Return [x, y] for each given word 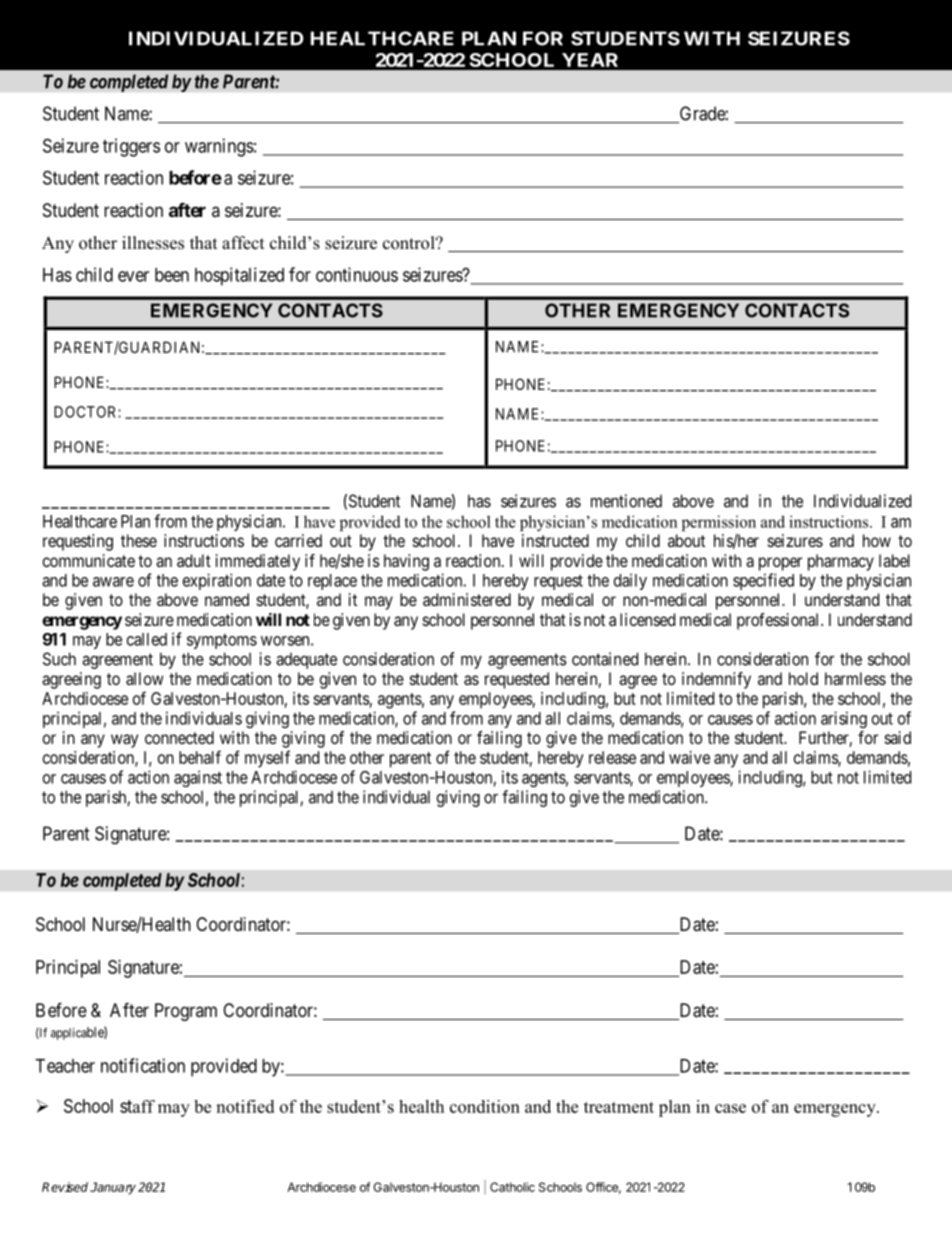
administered [467, 599]
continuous [357, 274]
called [147, 639]
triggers [131, 147]
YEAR [590, 60]
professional [779, 621]
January [113, 1188]
